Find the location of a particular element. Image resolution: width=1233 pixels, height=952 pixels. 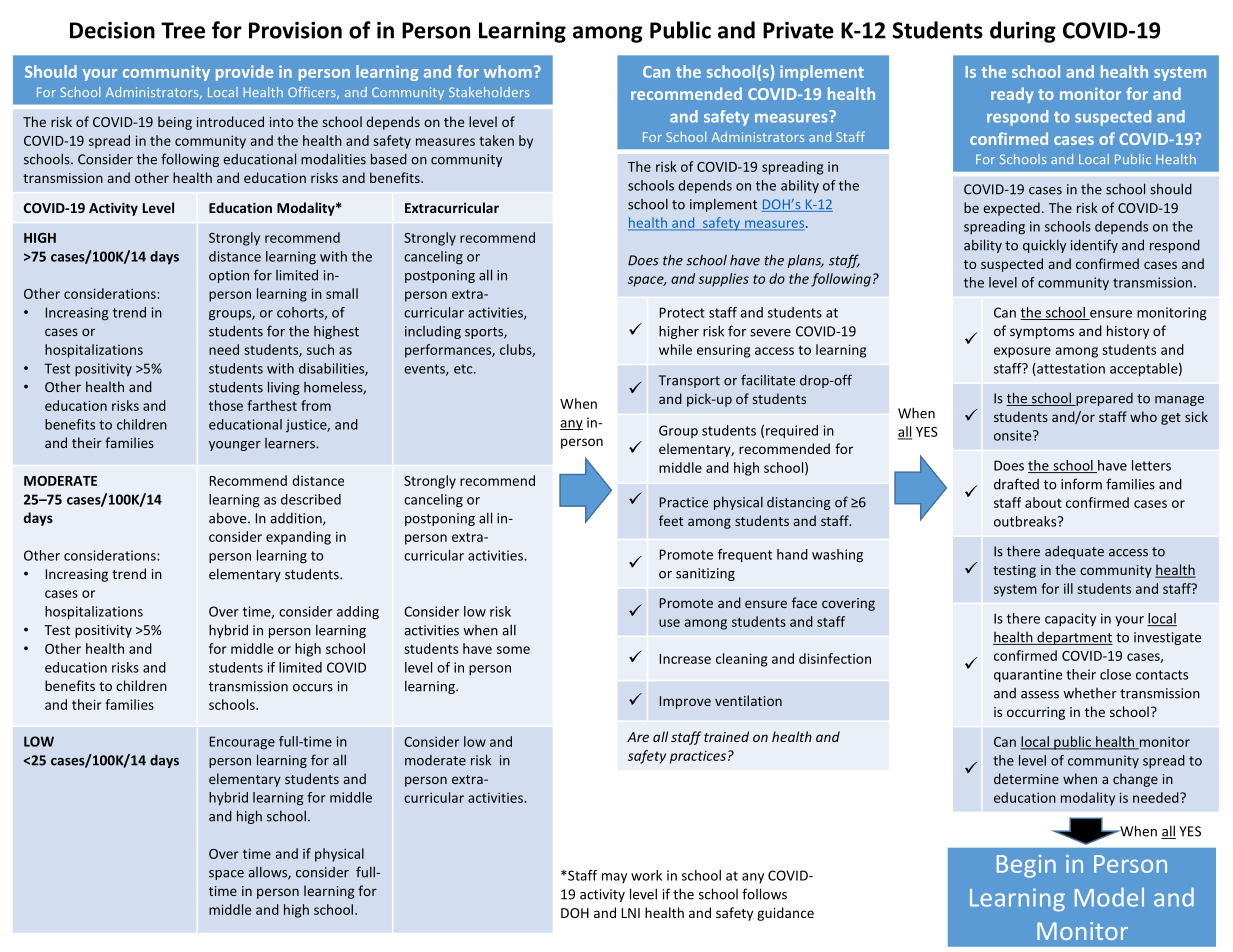

Encourage is located at coordinates (242, 743).
